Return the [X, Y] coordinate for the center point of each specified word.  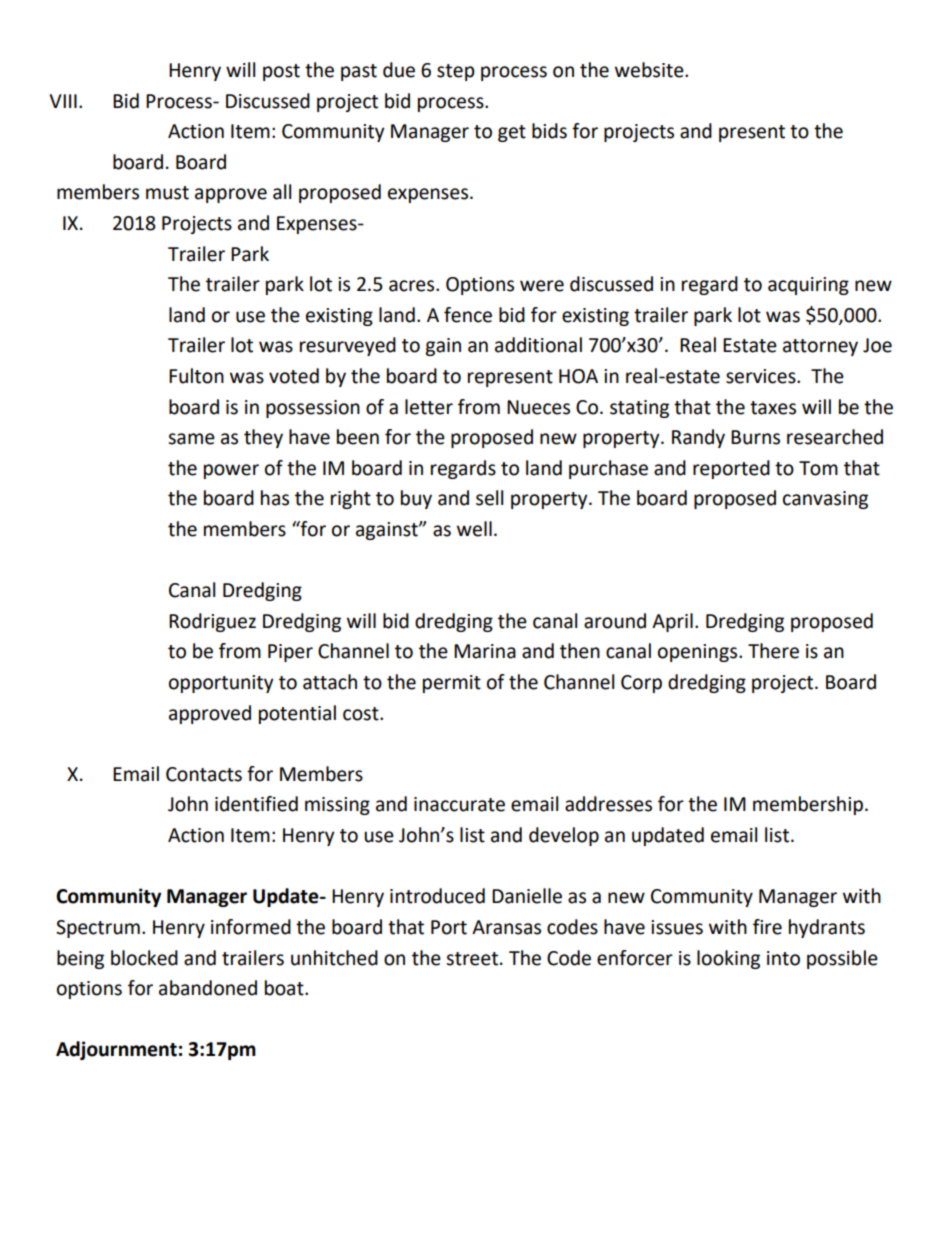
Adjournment [116, 1050]
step [456, 72]
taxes [773, 408]
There [773, 651]
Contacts [204, 774]
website [650, 70]
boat [285, 988]
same [191, 439]
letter [429, 407]
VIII [63, 101]
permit [452, 684]
